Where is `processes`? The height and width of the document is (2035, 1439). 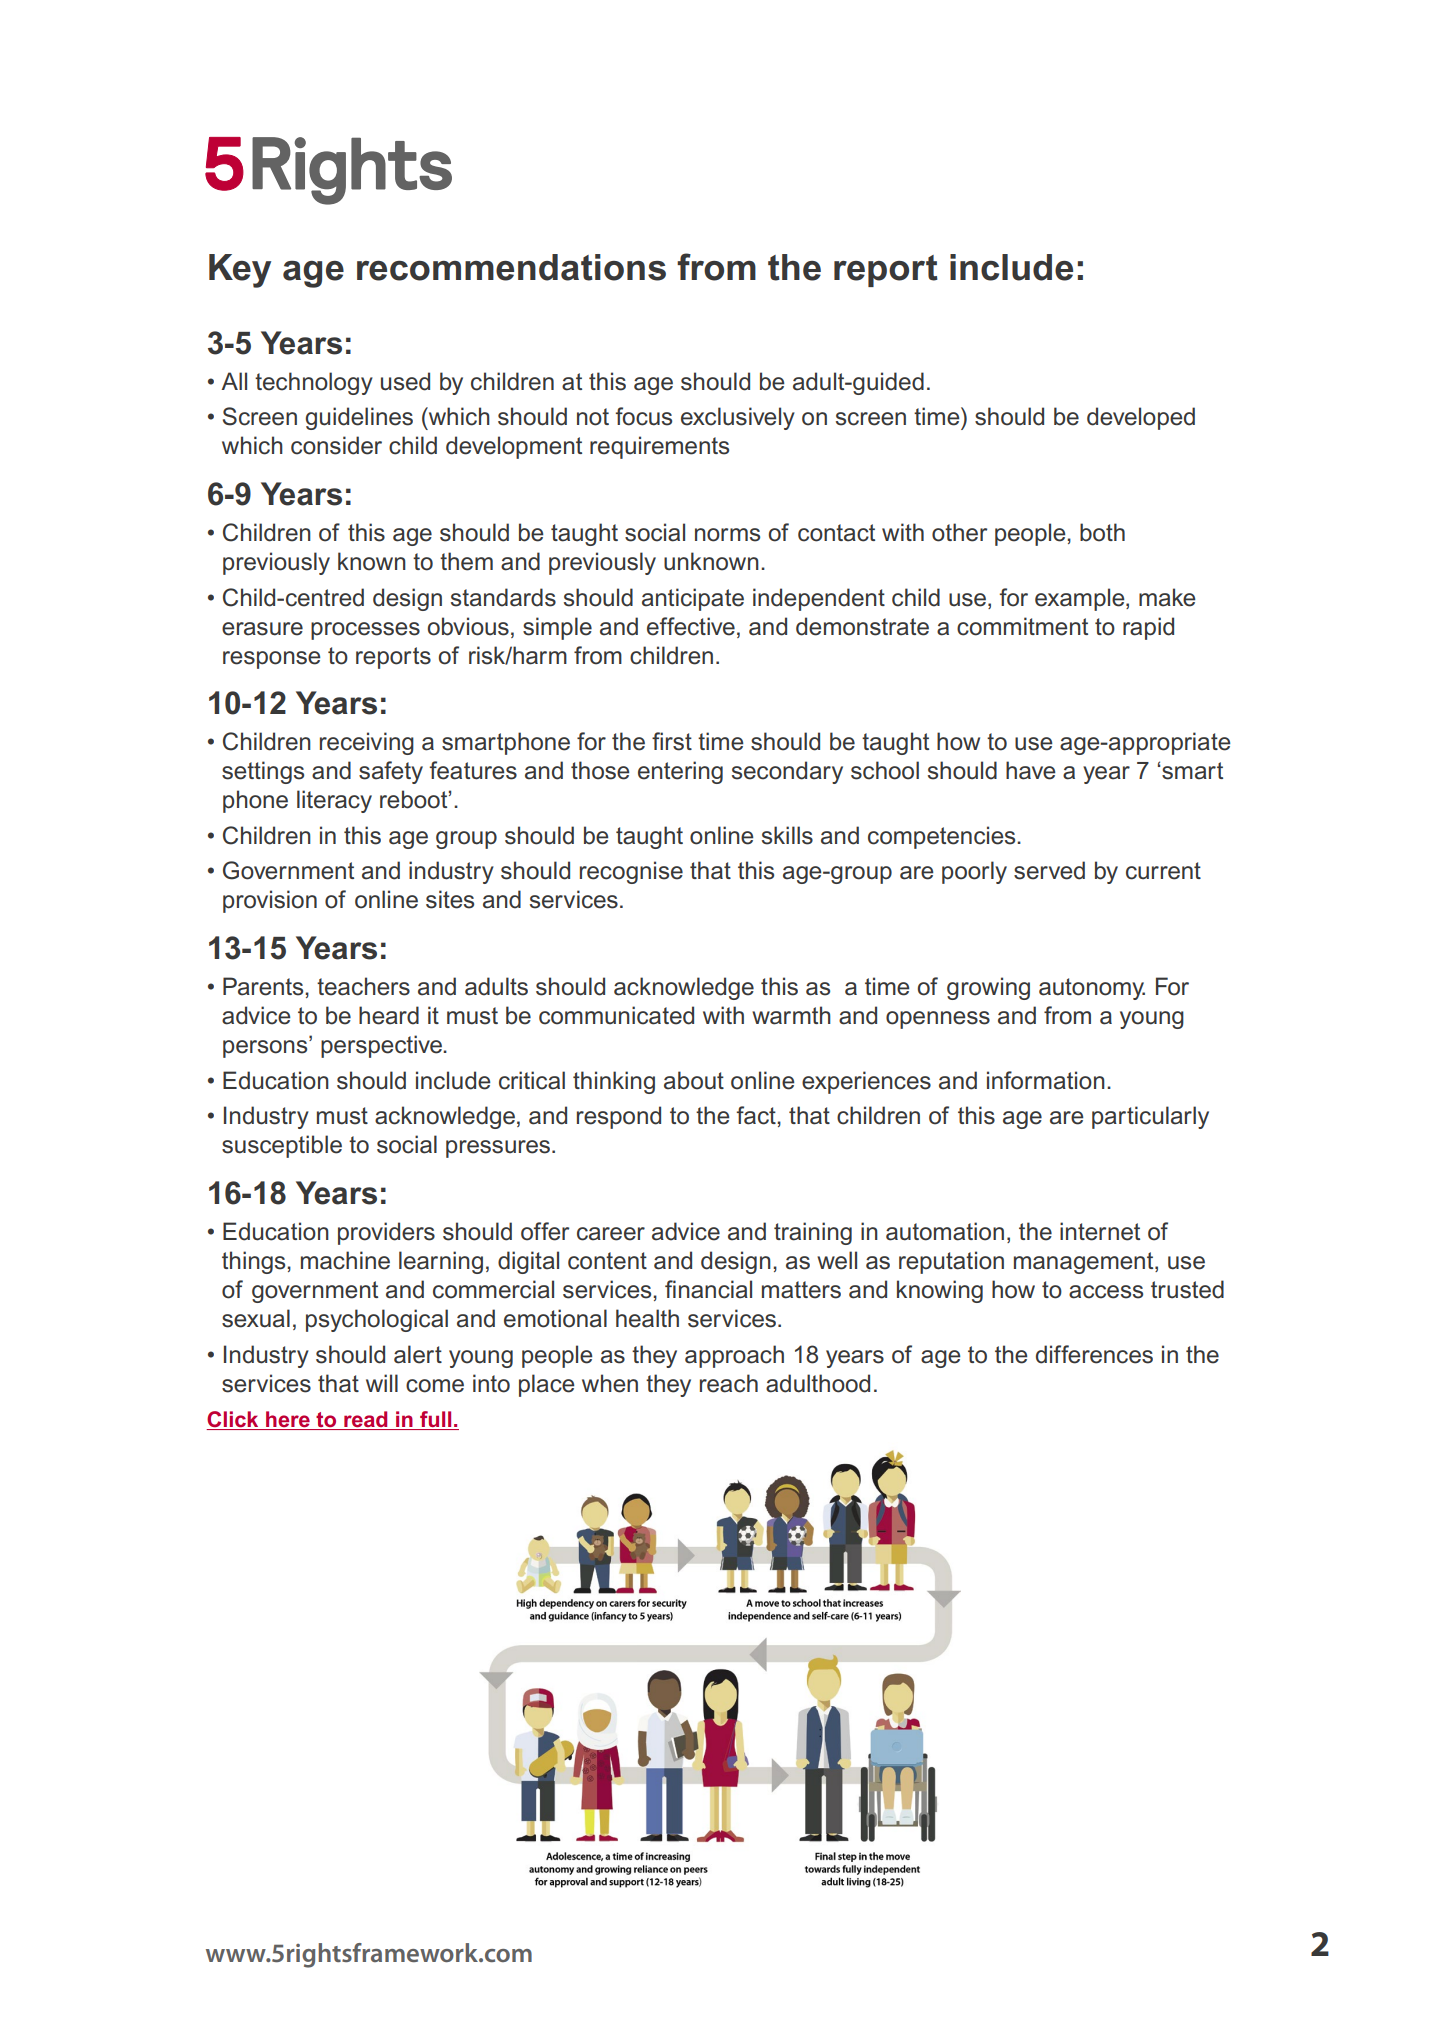
processes is located at coordinates (365, 631).
